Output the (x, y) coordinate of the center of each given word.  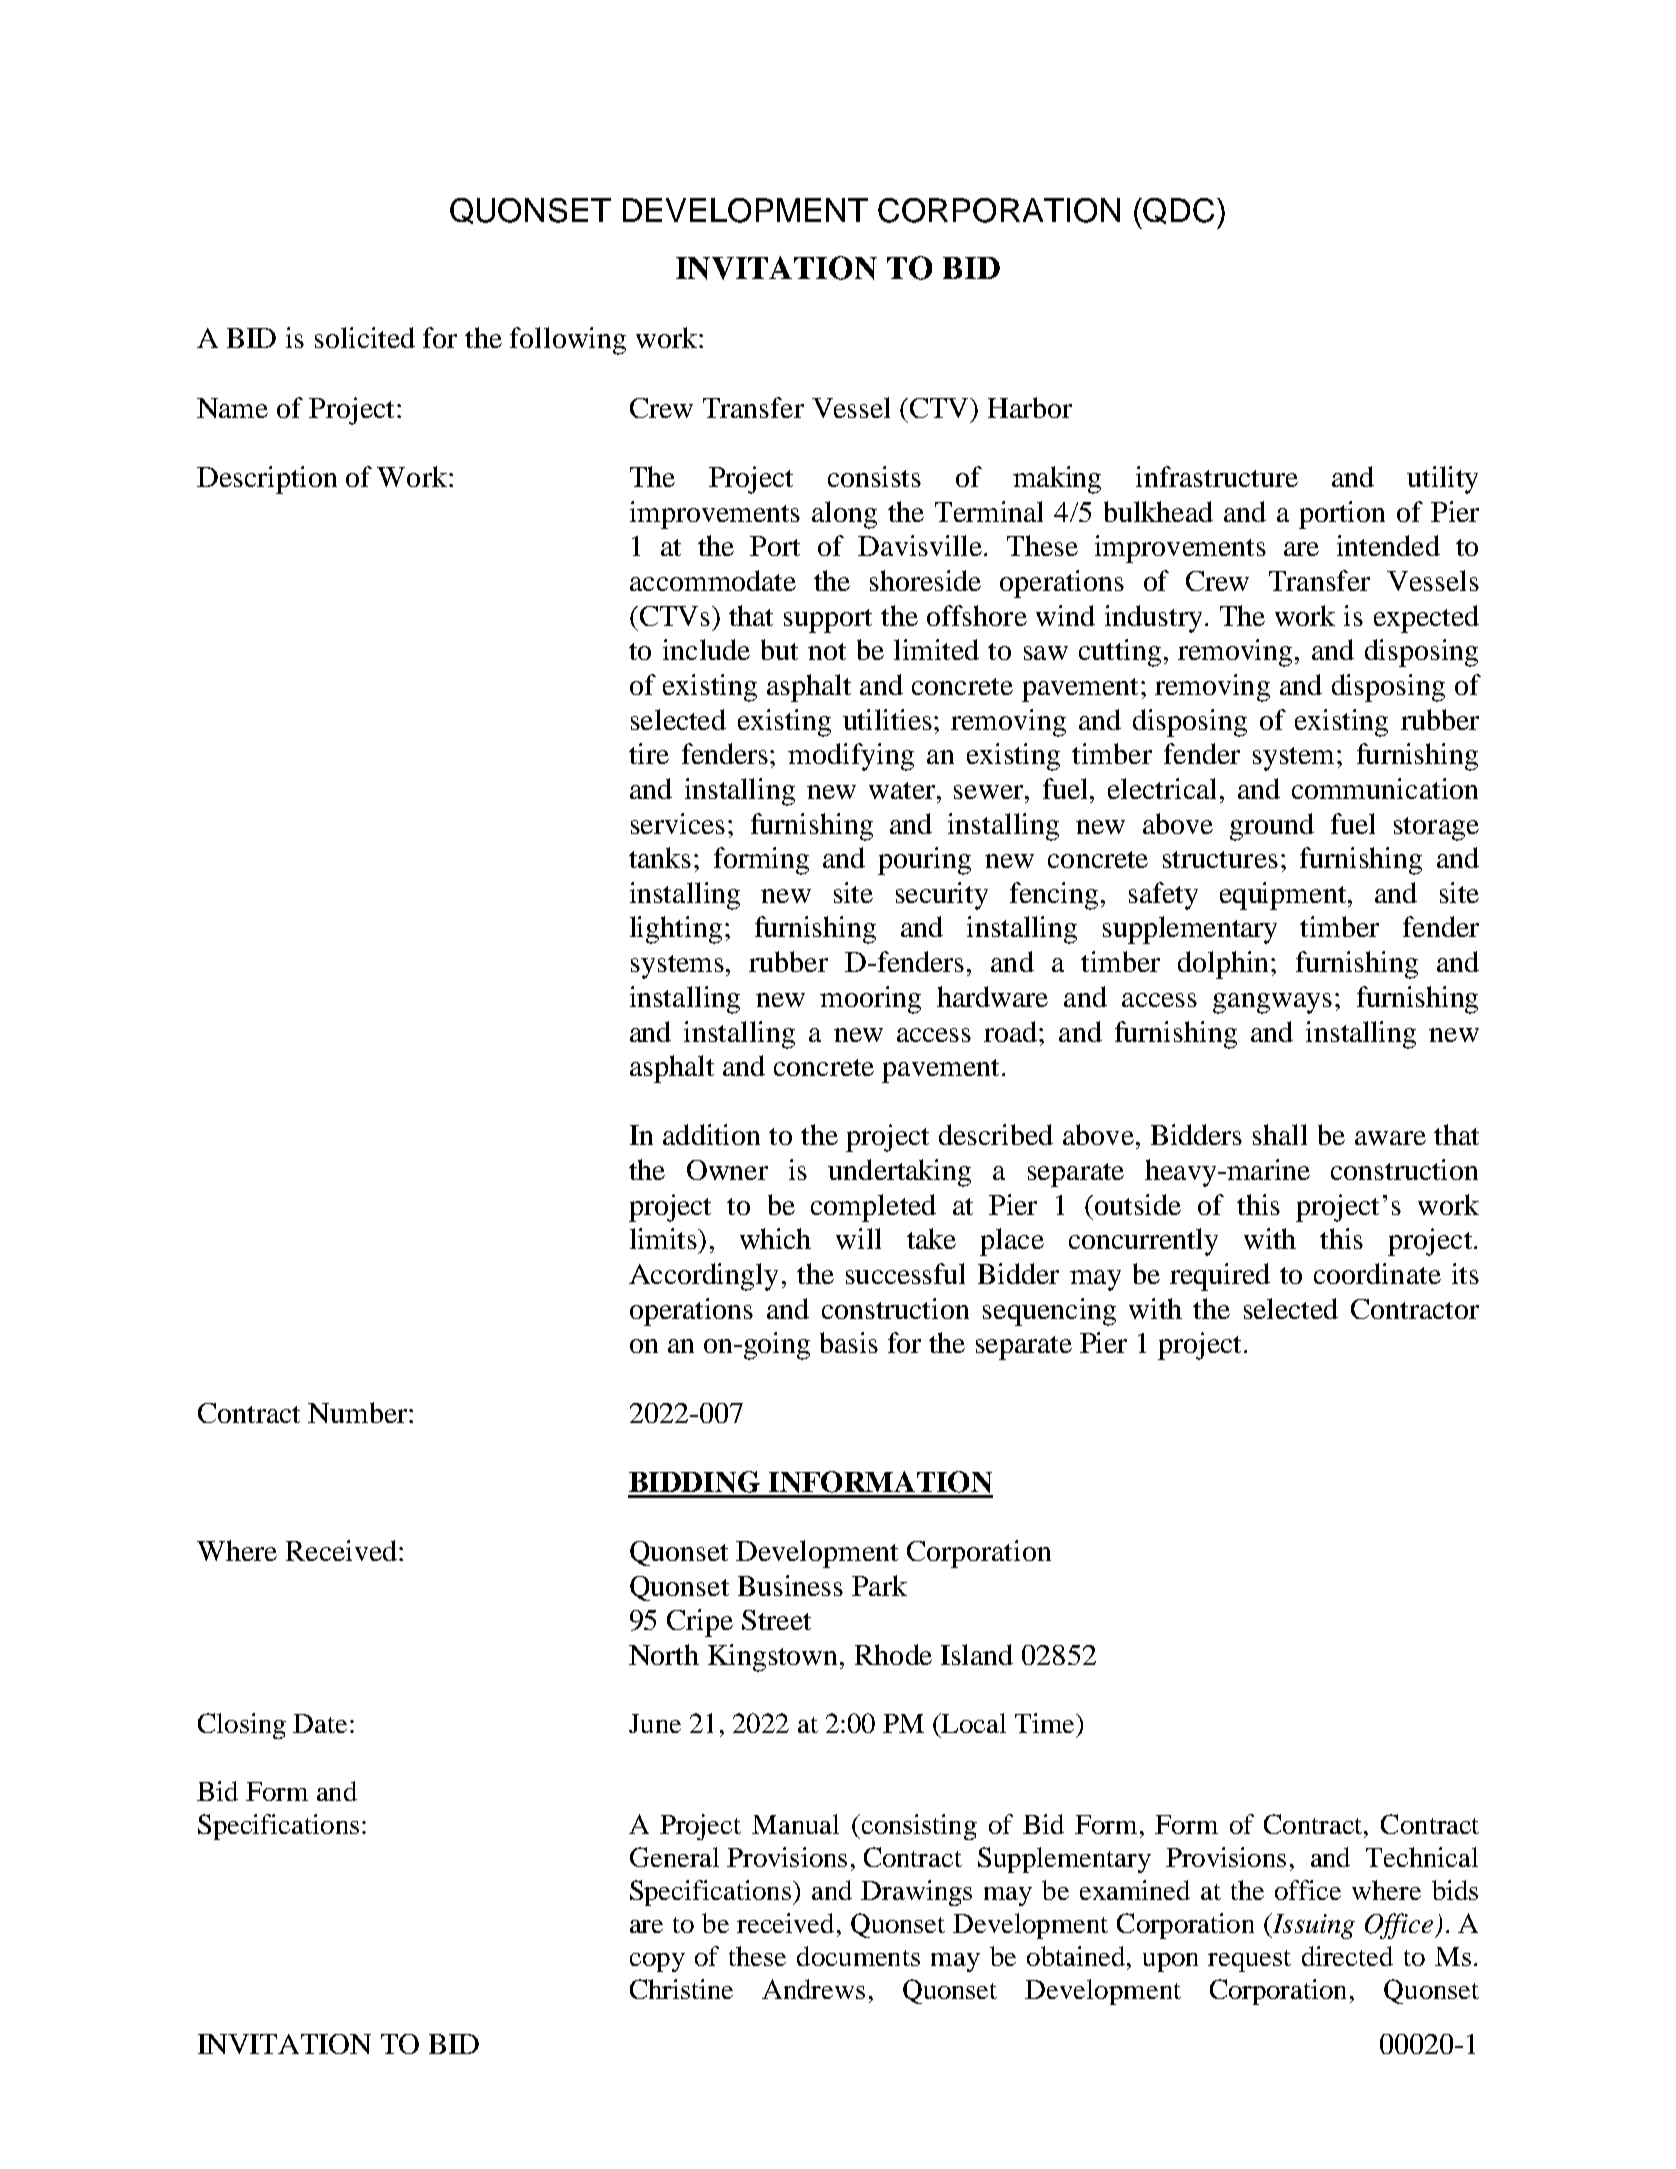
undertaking (899, 1173)
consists (874, 476)
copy (657, 1962)
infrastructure (1217, 476)
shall (1280, 1134)
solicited (365, 337)
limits (664, 1238)
